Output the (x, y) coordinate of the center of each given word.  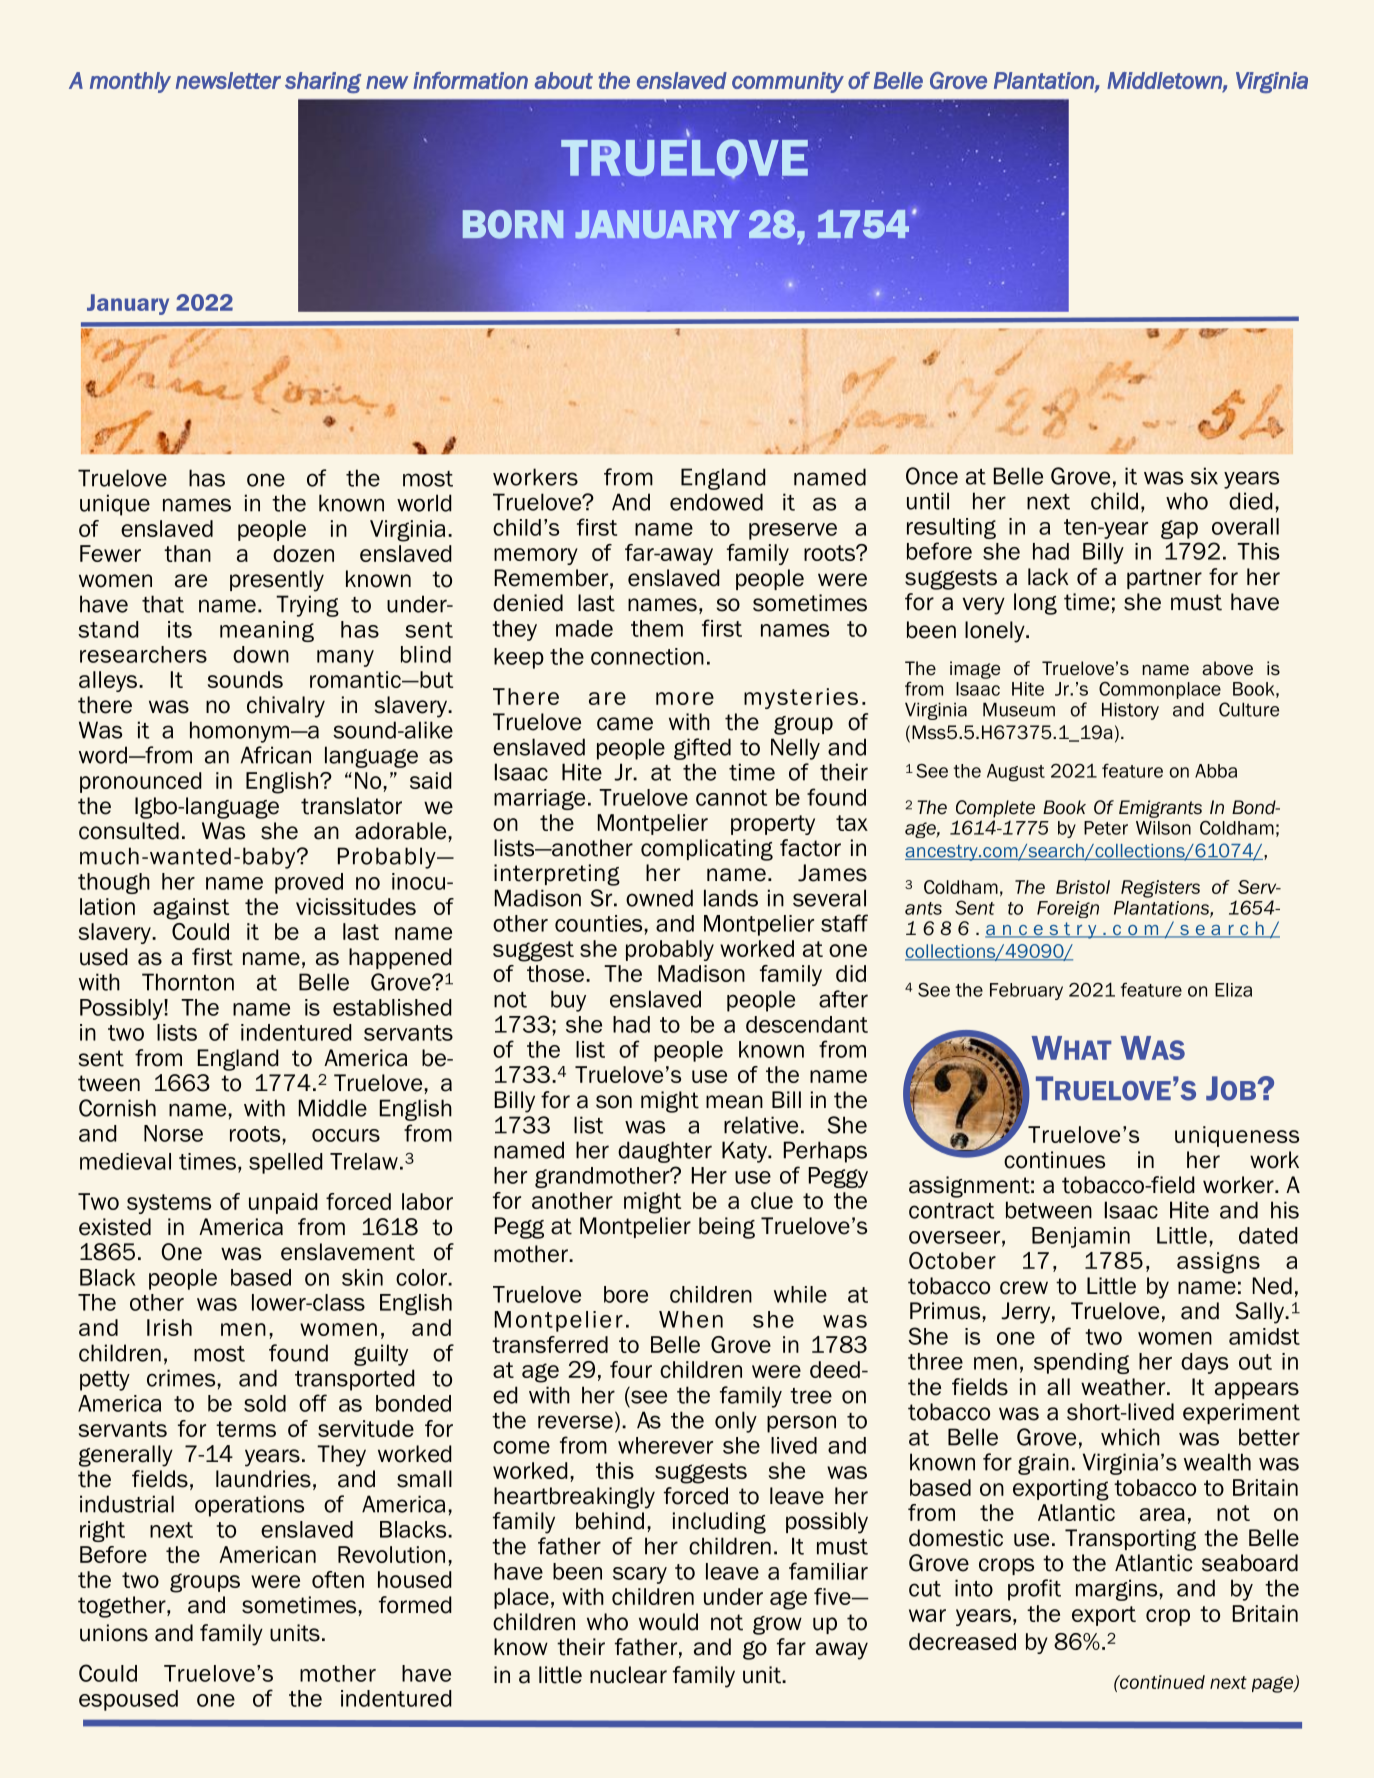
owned (659, 898)
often (338, 1579)
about (564, 80)
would (668, 1622)
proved (309, 883)
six (1204, 476)
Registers (1160, 889)
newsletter (228, 80)
